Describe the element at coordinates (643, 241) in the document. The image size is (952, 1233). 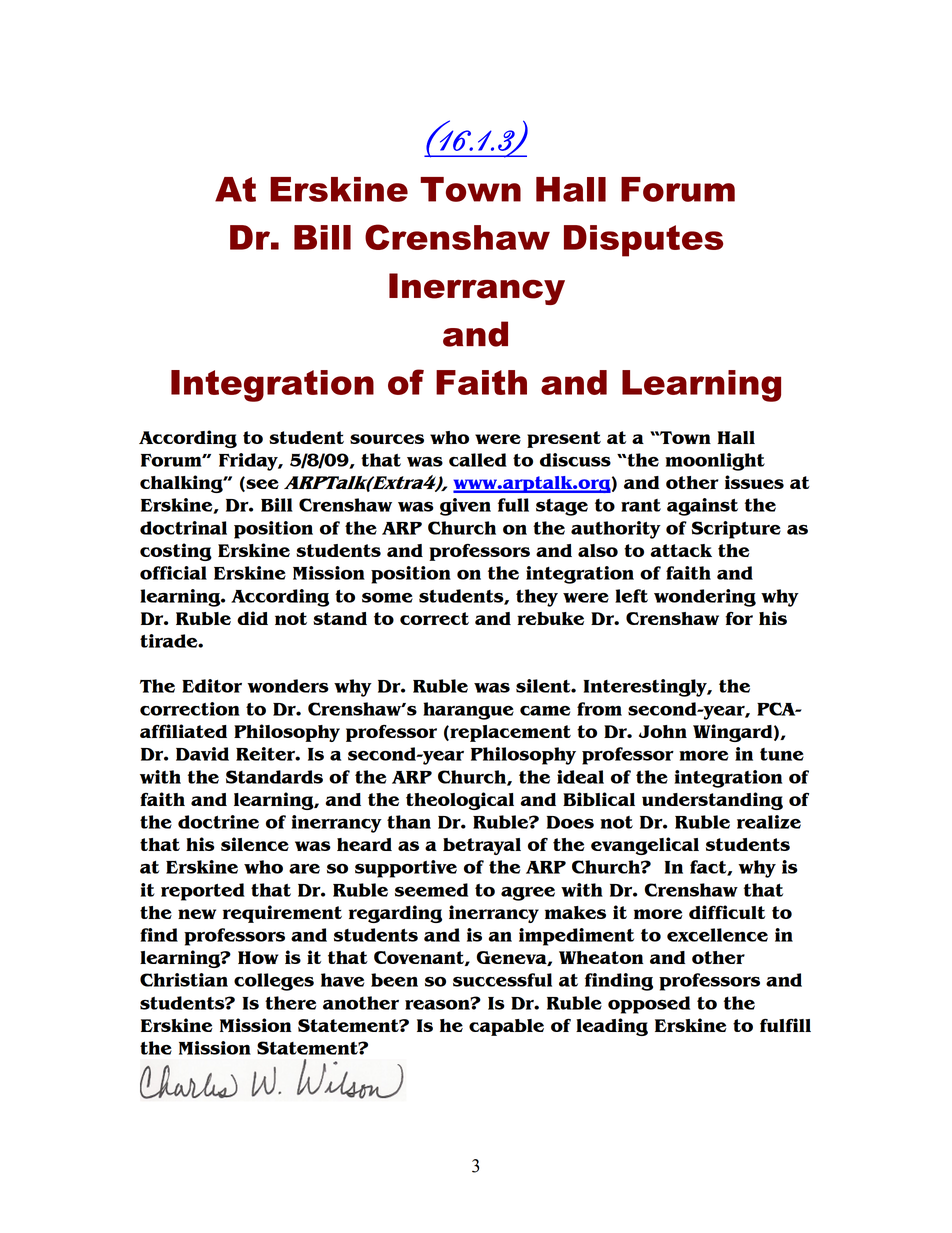
I see `Disputes` at that location.
